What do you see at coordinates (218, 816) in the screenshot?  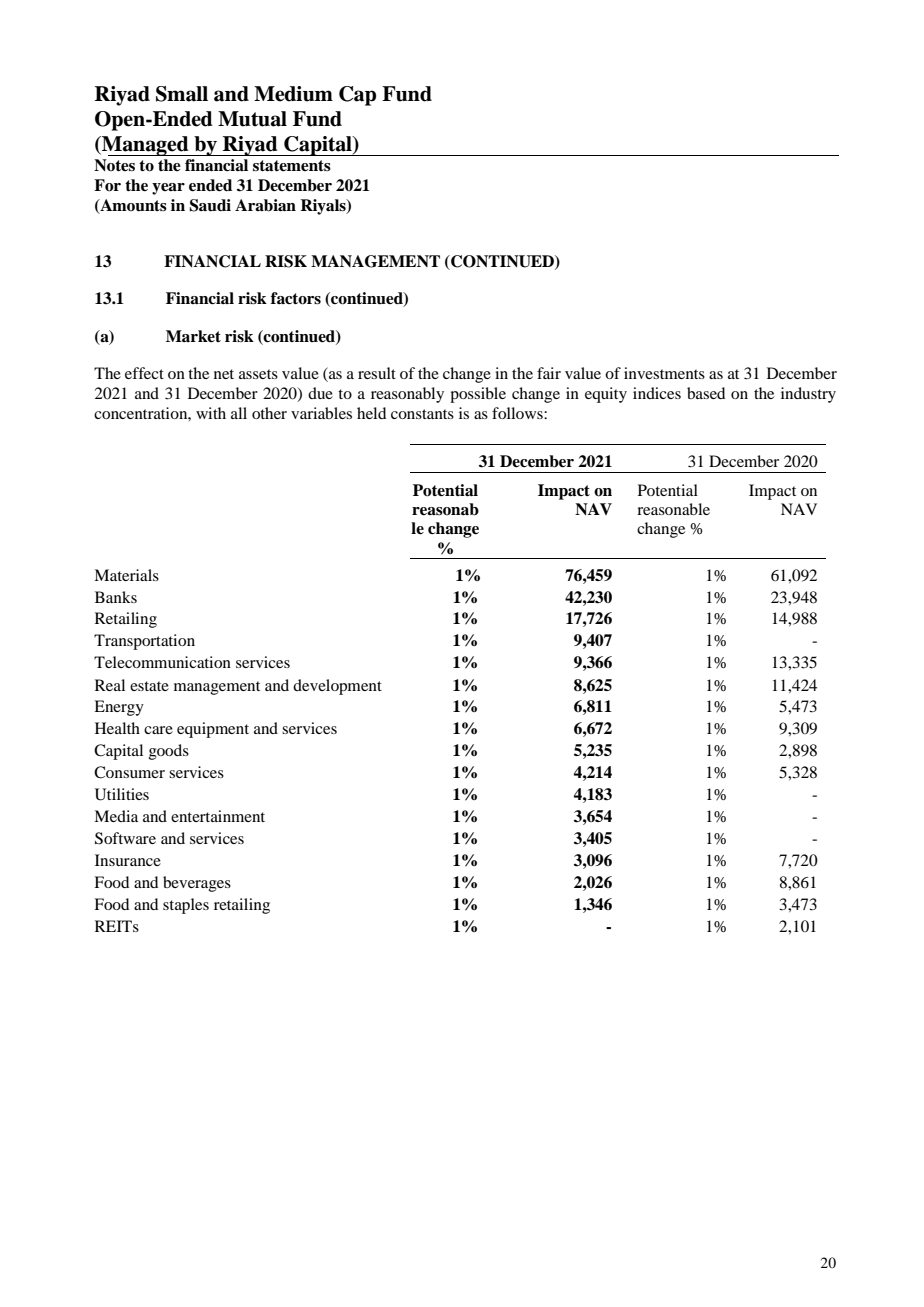 I see `entertainment` at bounding box center [218, 816].
